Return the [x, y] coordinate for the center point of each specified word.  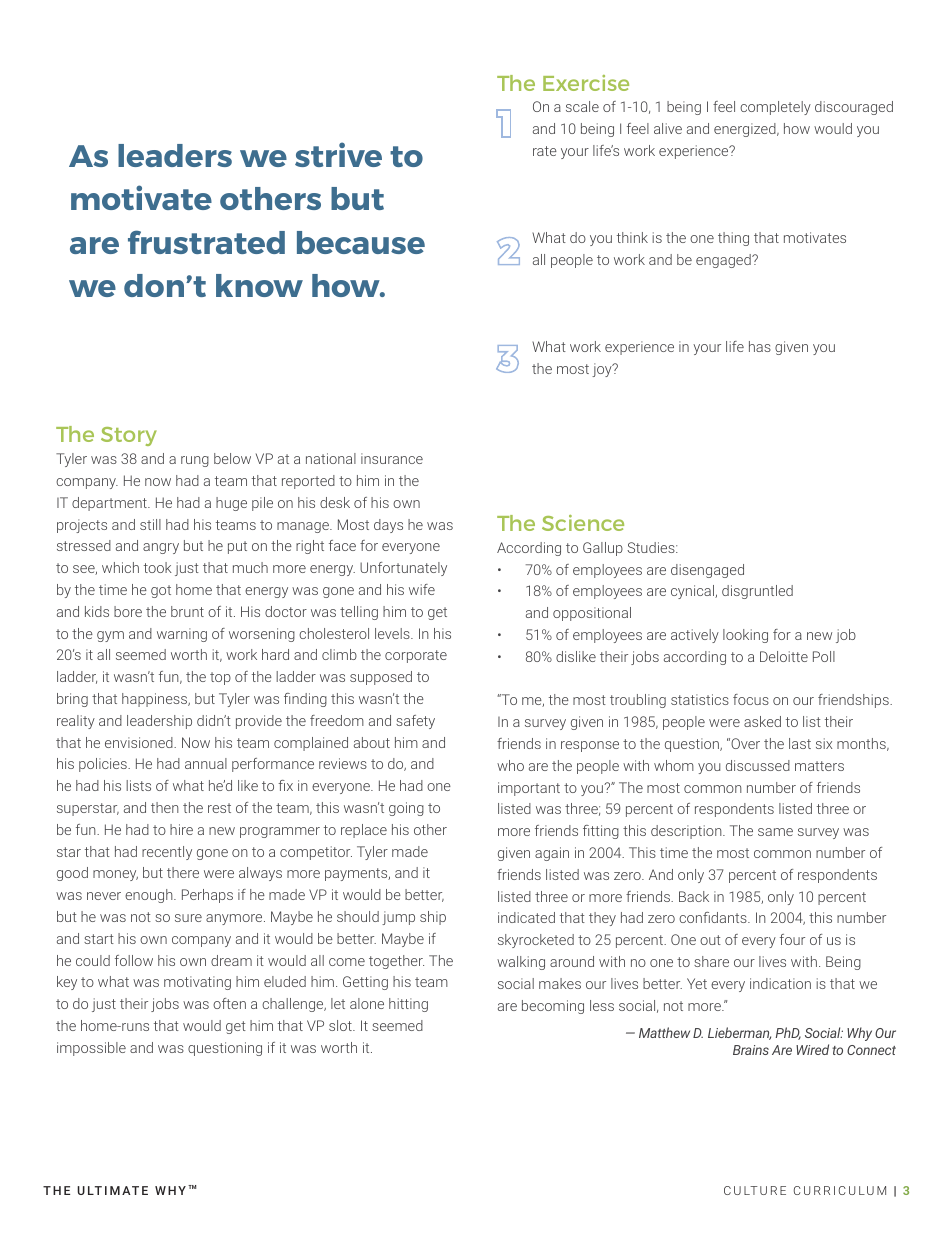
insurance [392, 458]
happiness [156, 700]
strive [338, 154]
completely [775, 108]
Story [129, 436]
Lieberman [739, 1033]
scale [582, 106]
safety [415, 722]
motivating [197, 983]
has [760, 346]
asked [762, 721]
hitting [408, 1005]
